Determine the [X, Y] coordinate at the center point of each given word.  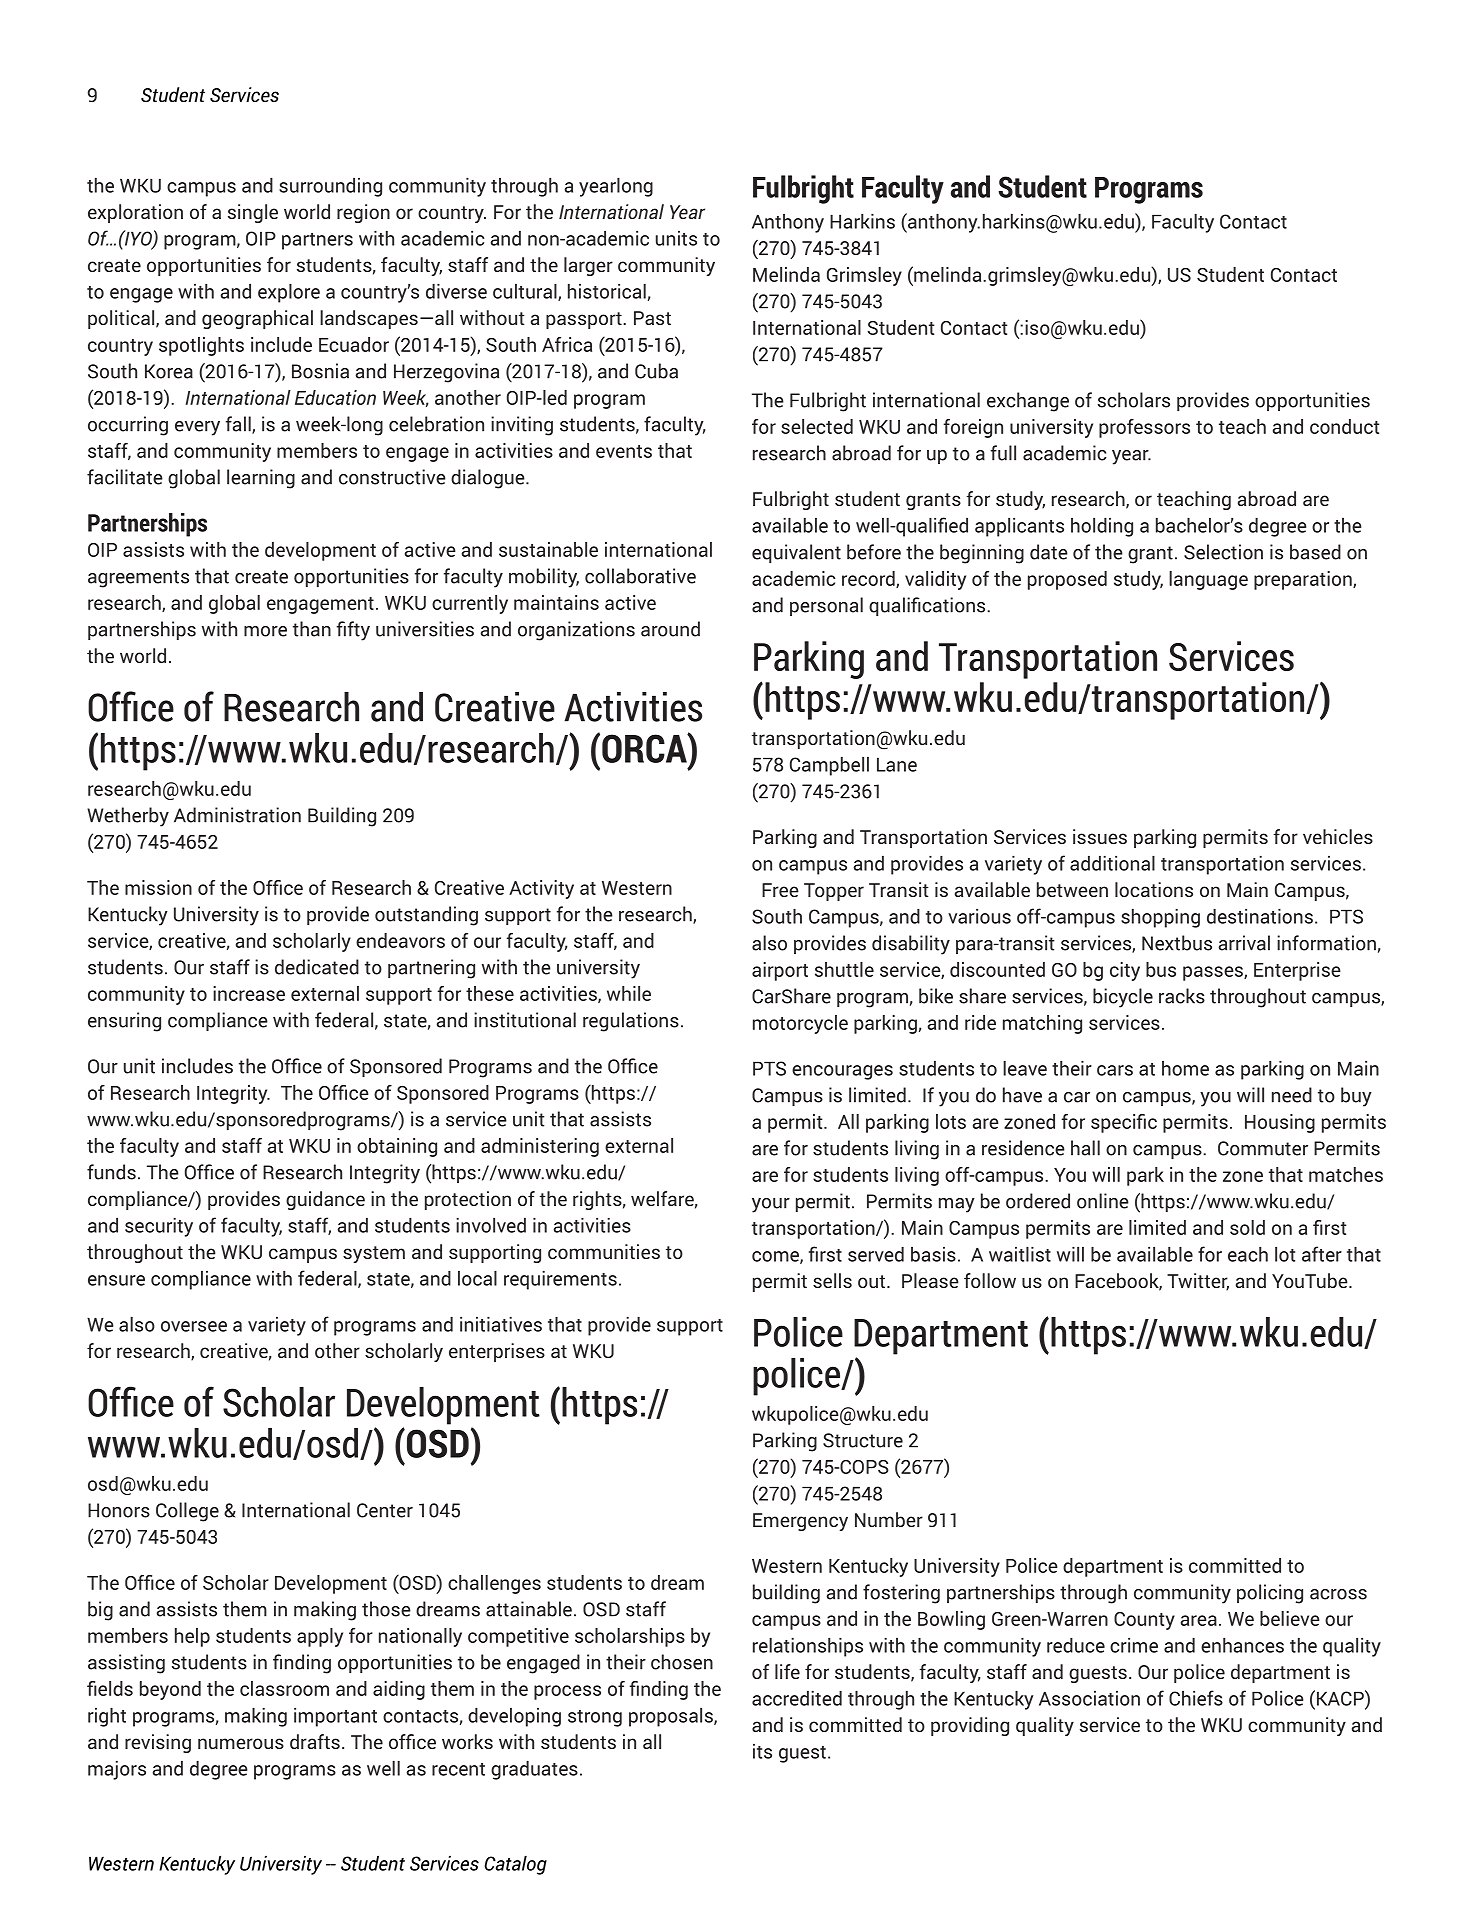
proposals [672, 1717]
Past [652, 318]
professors [1144, 428]
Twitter [1198, 1282]
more [265, 631]
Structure [863, 1440]
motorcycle [800, 1024]
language [1208, 580]
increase [249, 993]
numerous [241, 1743]
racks [1182, 996]
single [253, 213]
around [670, 629]
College [187, 1512]
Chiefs [1196, 1698]
